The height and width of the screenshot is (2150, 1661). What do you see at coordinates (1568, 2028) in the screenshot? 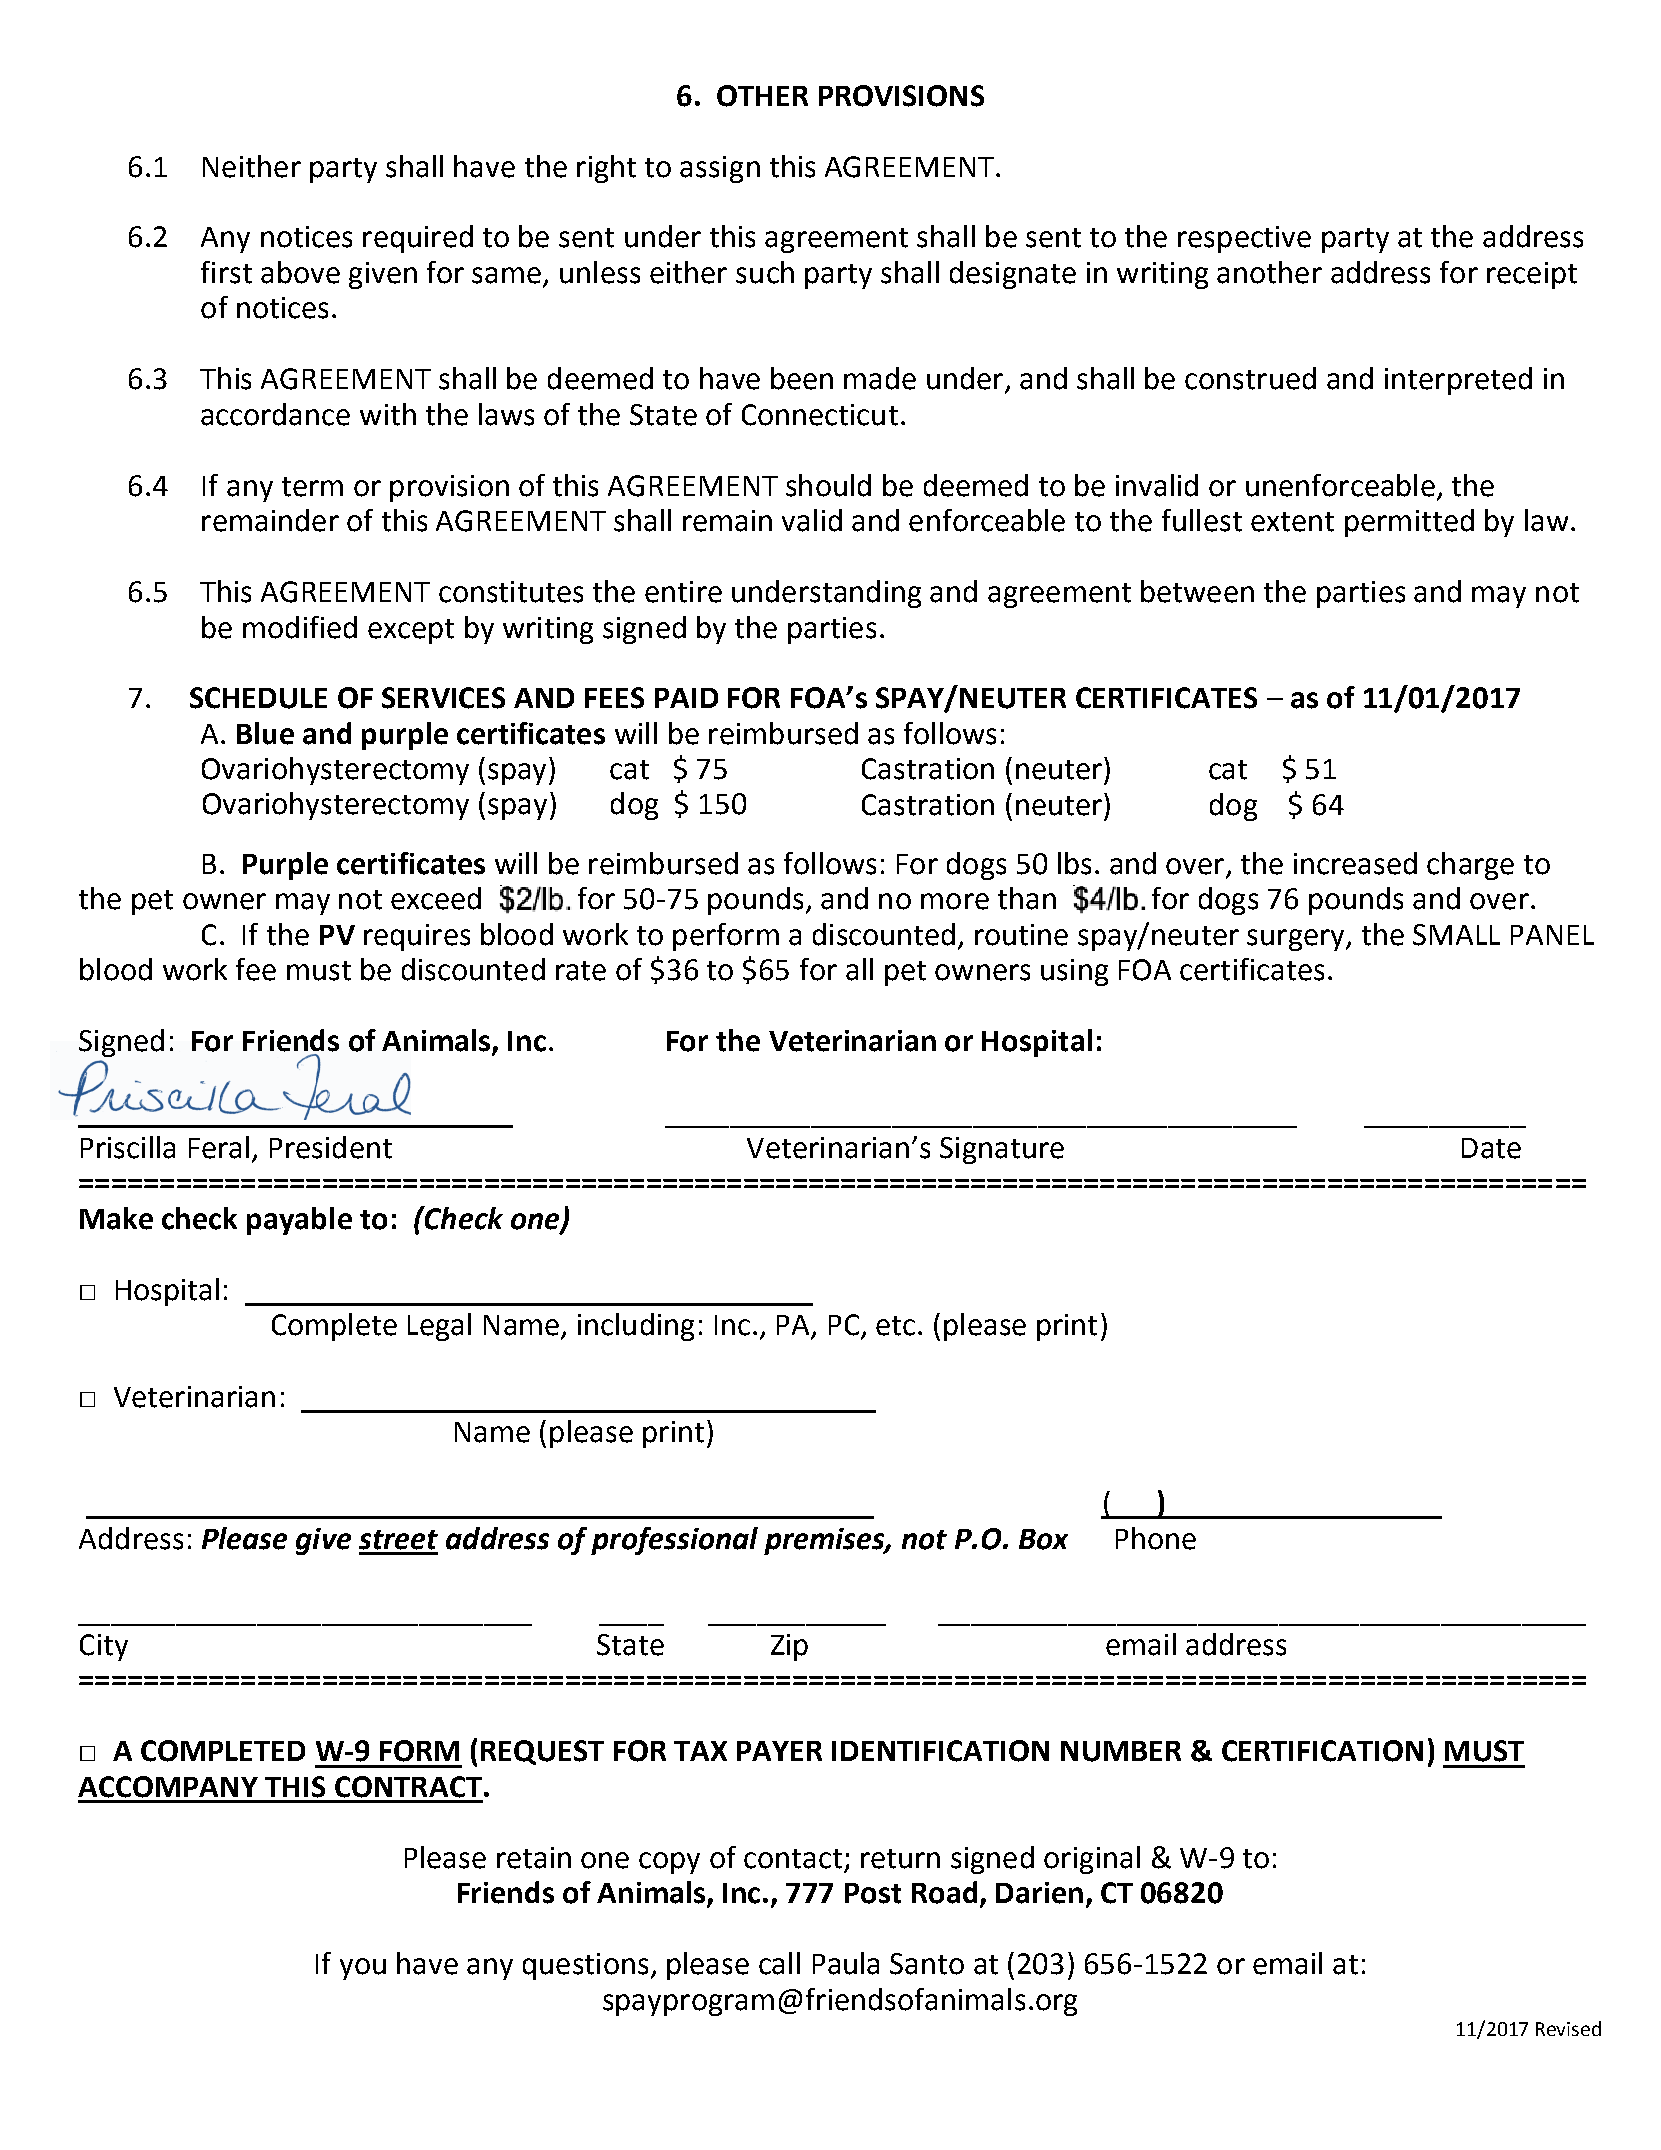
I see `Revised` at bounding box center [1568, 2028].
